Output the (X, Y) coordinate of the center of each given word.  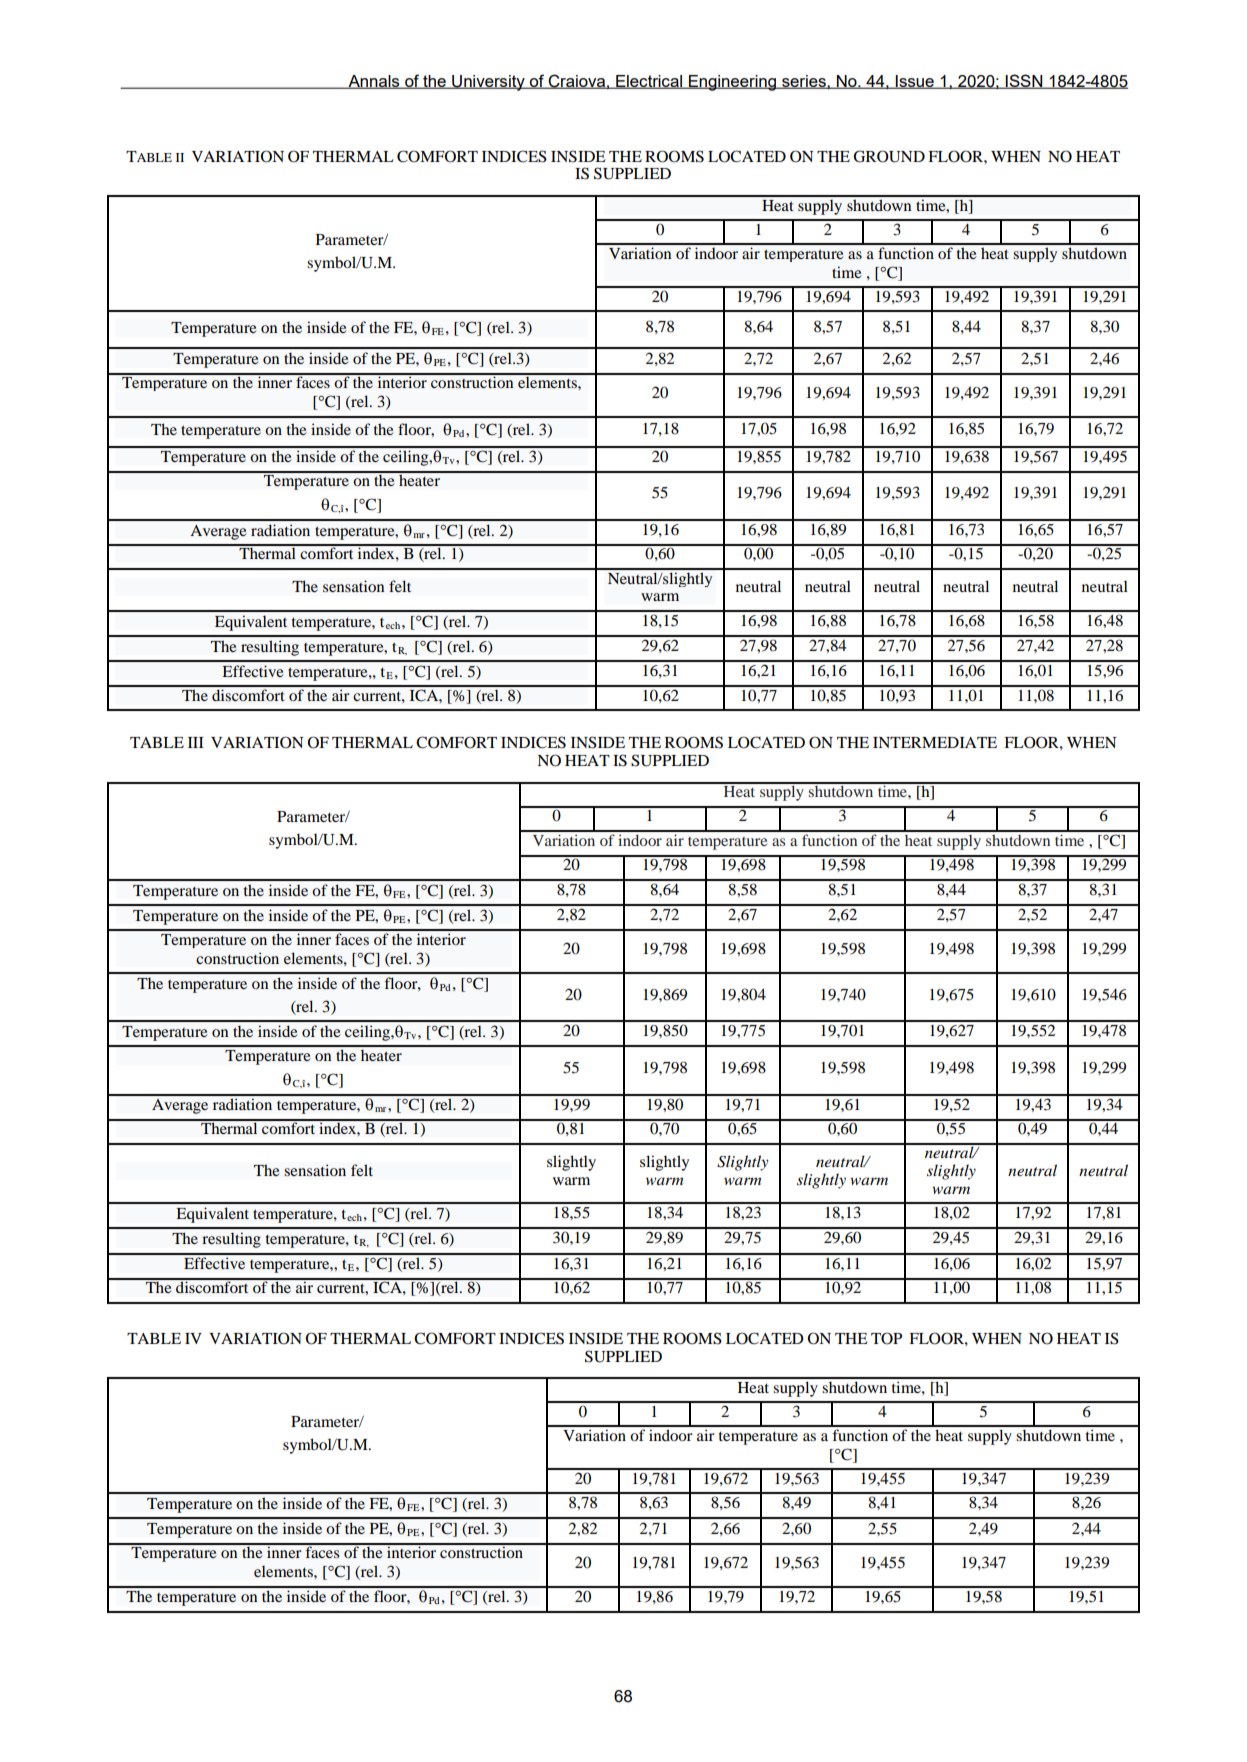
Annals (374, 82)
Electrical (649, 82)
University (488, 83)
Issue (915, 82)
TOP (886, 1338)
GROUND (889, 156)
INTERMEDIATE (935, 742)
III (196, 742)
